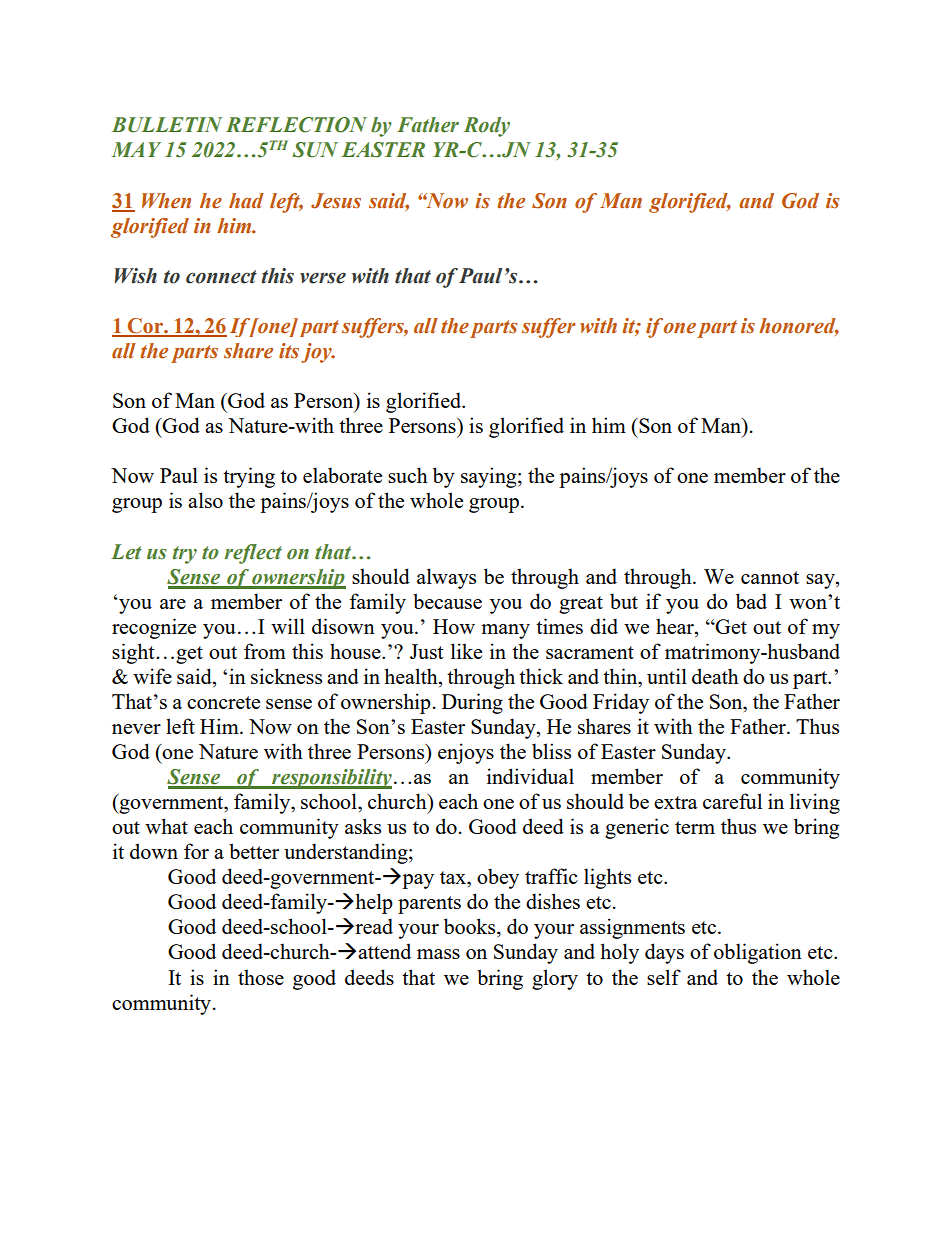 The height and width of the document is (1233, 952). I want to click on those, so click(261, 977).
